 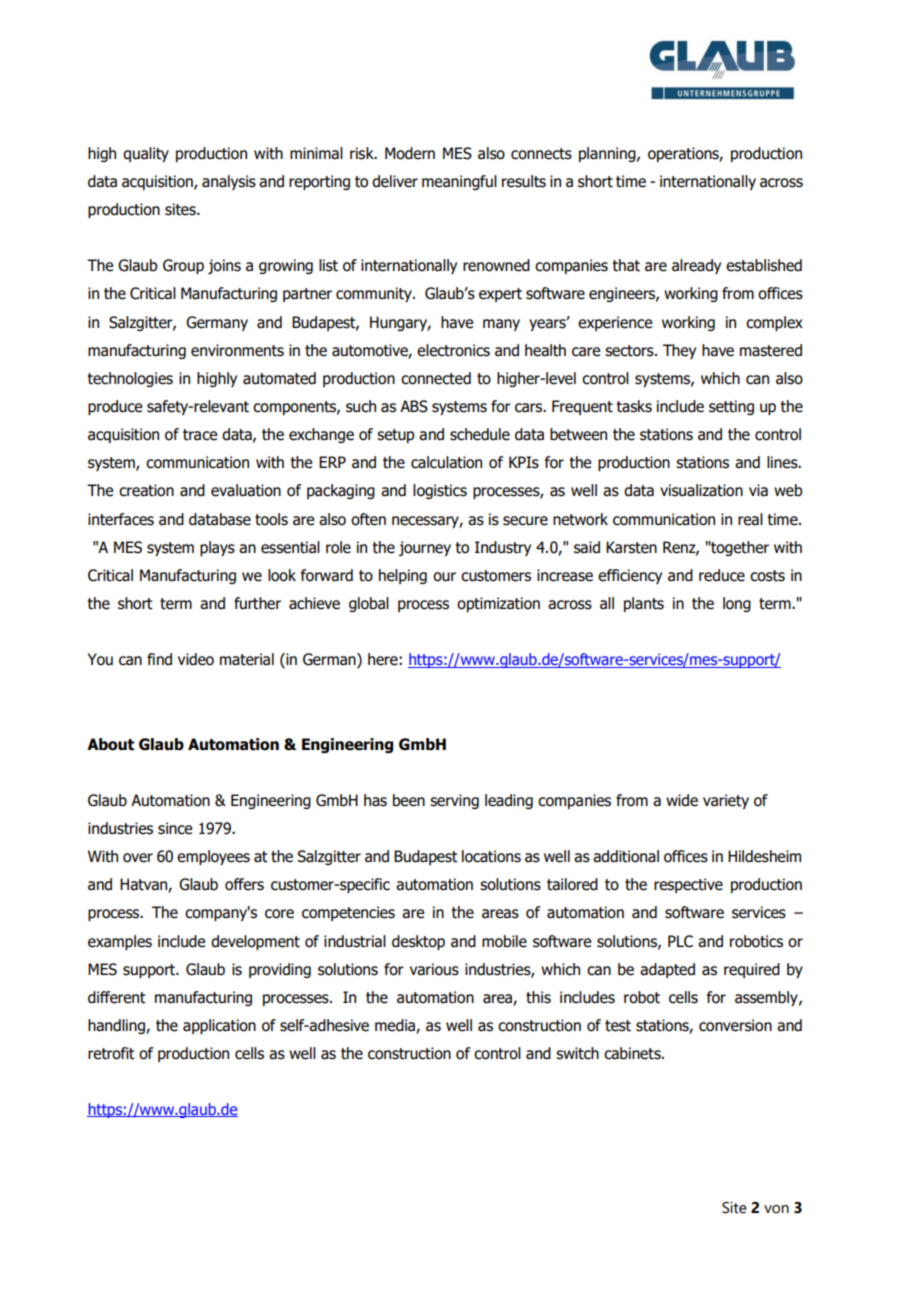 What do you see at coordinates (701, 490) in the screenshot?
I see `visualization` at bounding box center [701, 490].
